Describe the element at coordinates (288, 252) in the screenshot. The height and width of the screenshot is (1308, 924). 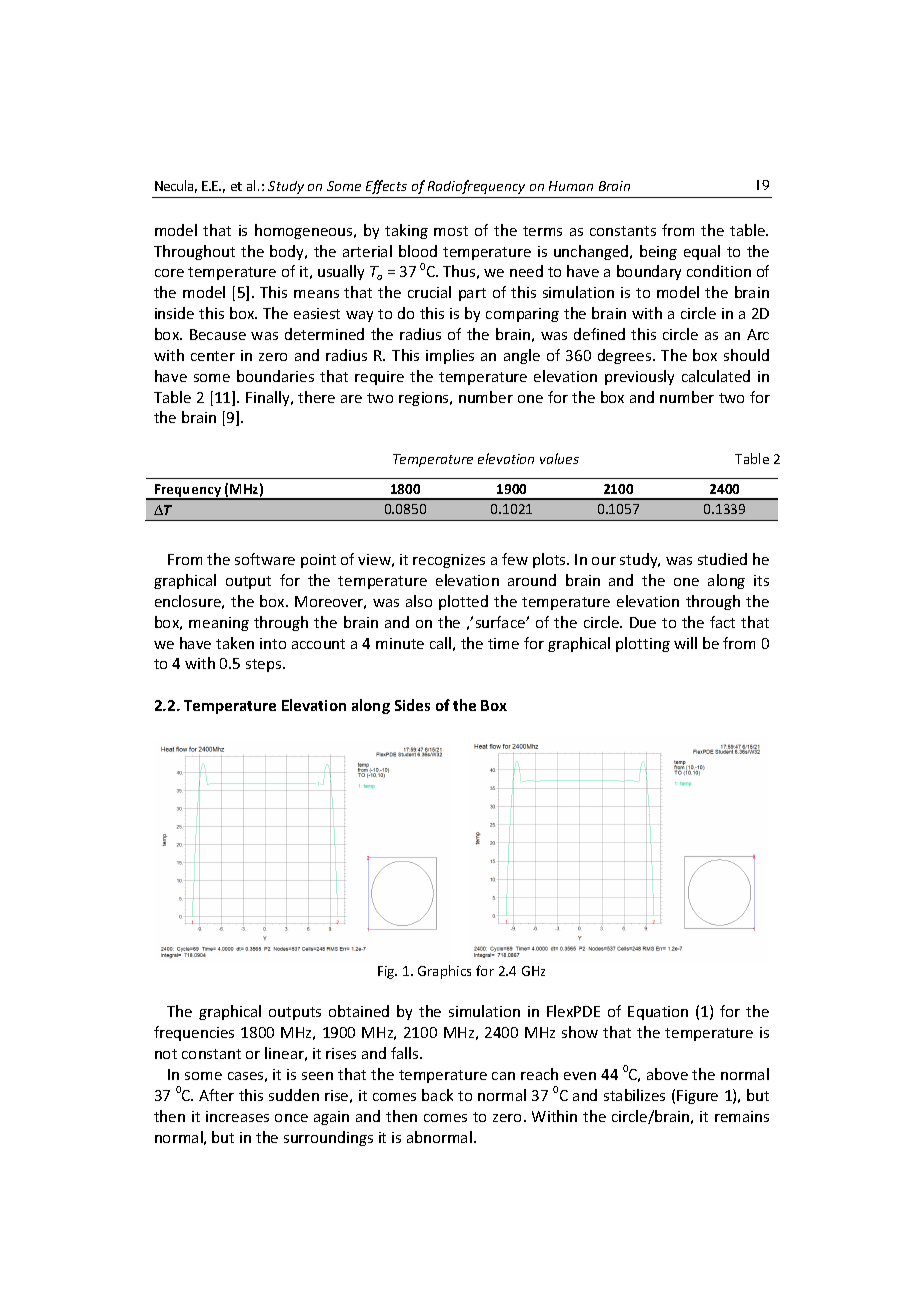
I see `body` at that location.
